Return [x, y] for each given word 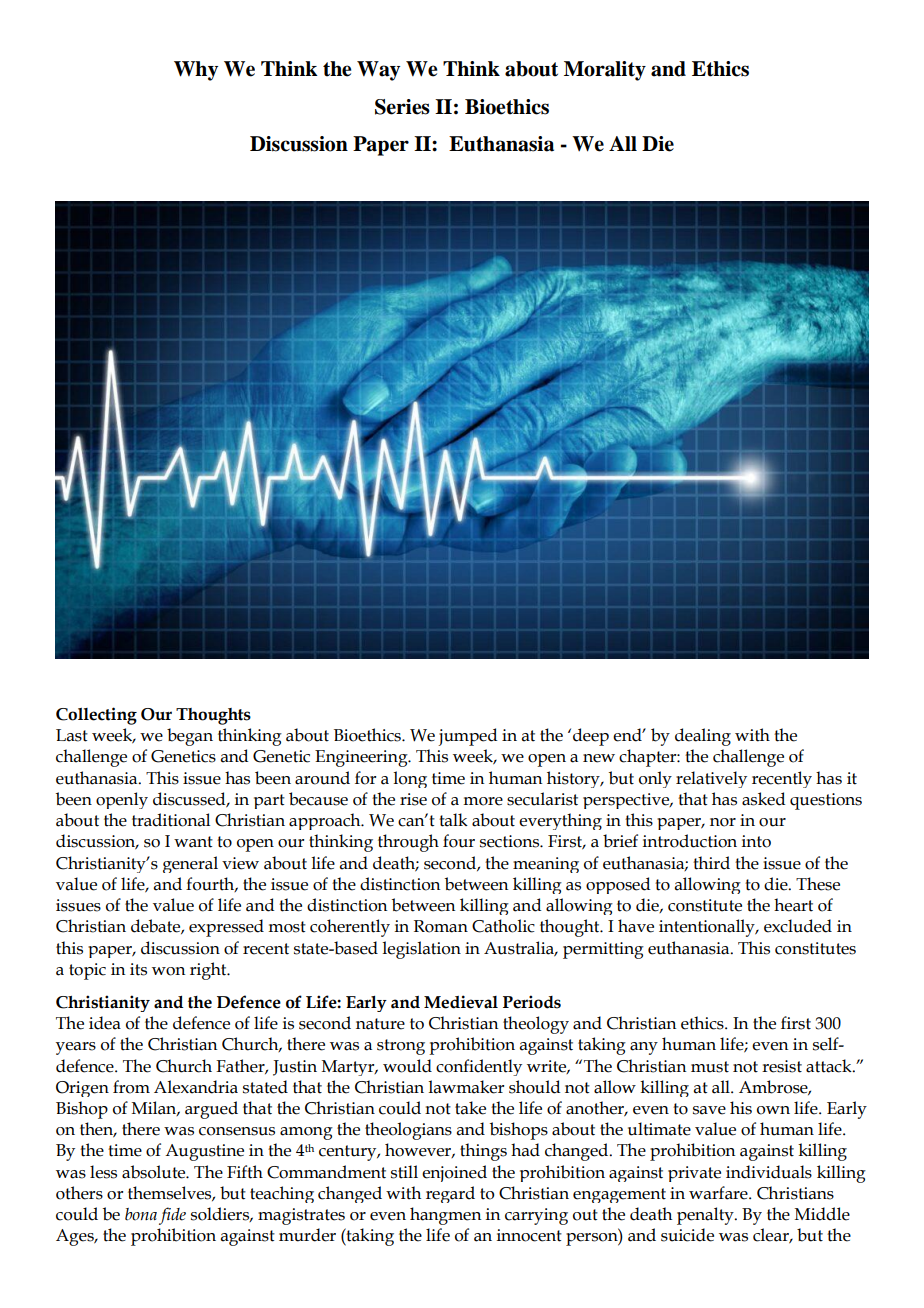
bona [141, 1214]
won [168, 971]
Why [196, 71]
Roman [441, 926]
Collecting [96, 716]
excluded [798, 926]
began [190, 737]
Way [378, 71]
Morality [605, 71]
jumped [467, 737]
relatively [711, 779]
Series [402, 107]
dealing [703, 737]
